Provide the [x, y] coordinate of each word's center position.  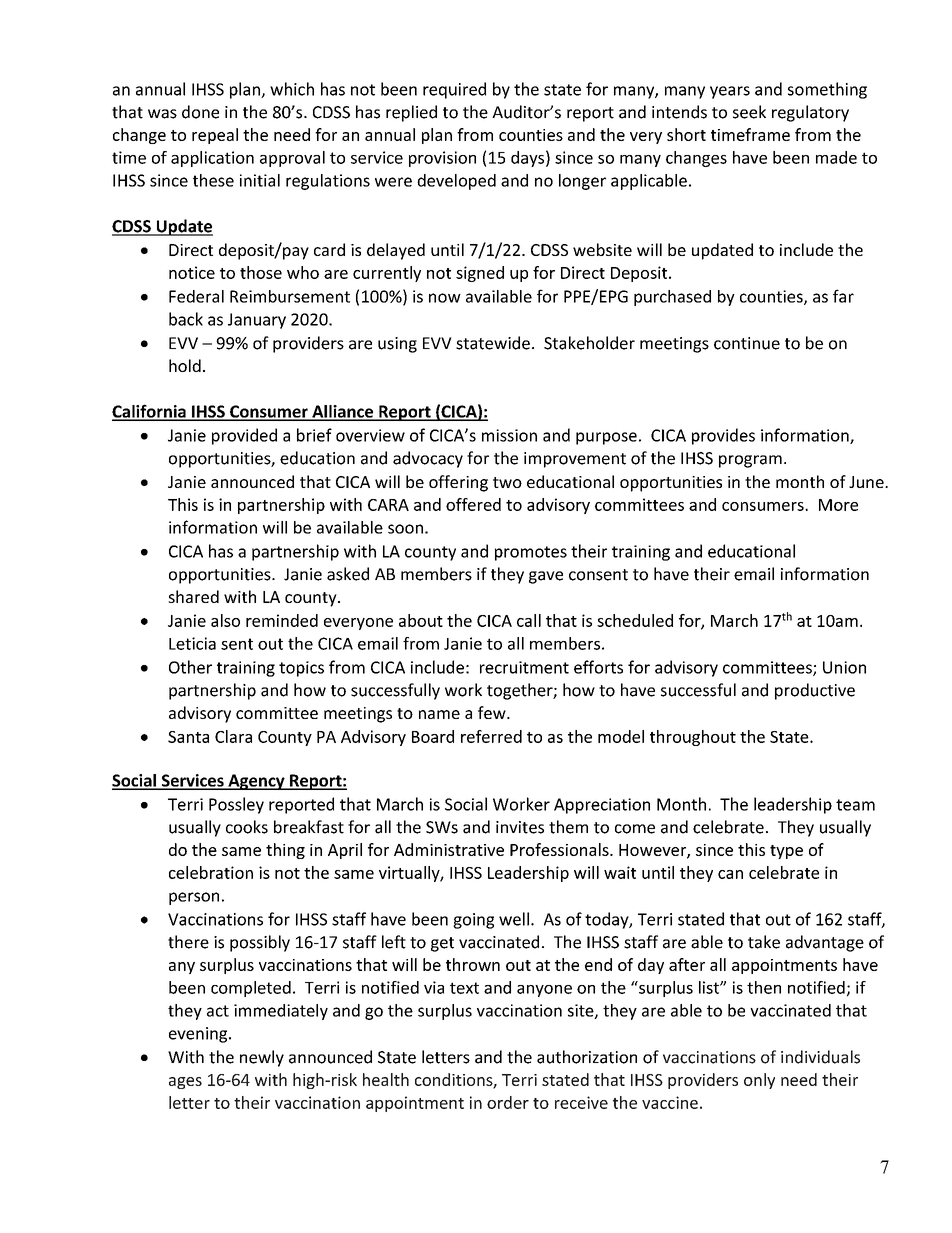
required [454, 90]
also [225, 620]
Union [844, 667]
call [529, 620]
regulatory [810, 113]
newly [262, 1058]
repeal [215, 136]
